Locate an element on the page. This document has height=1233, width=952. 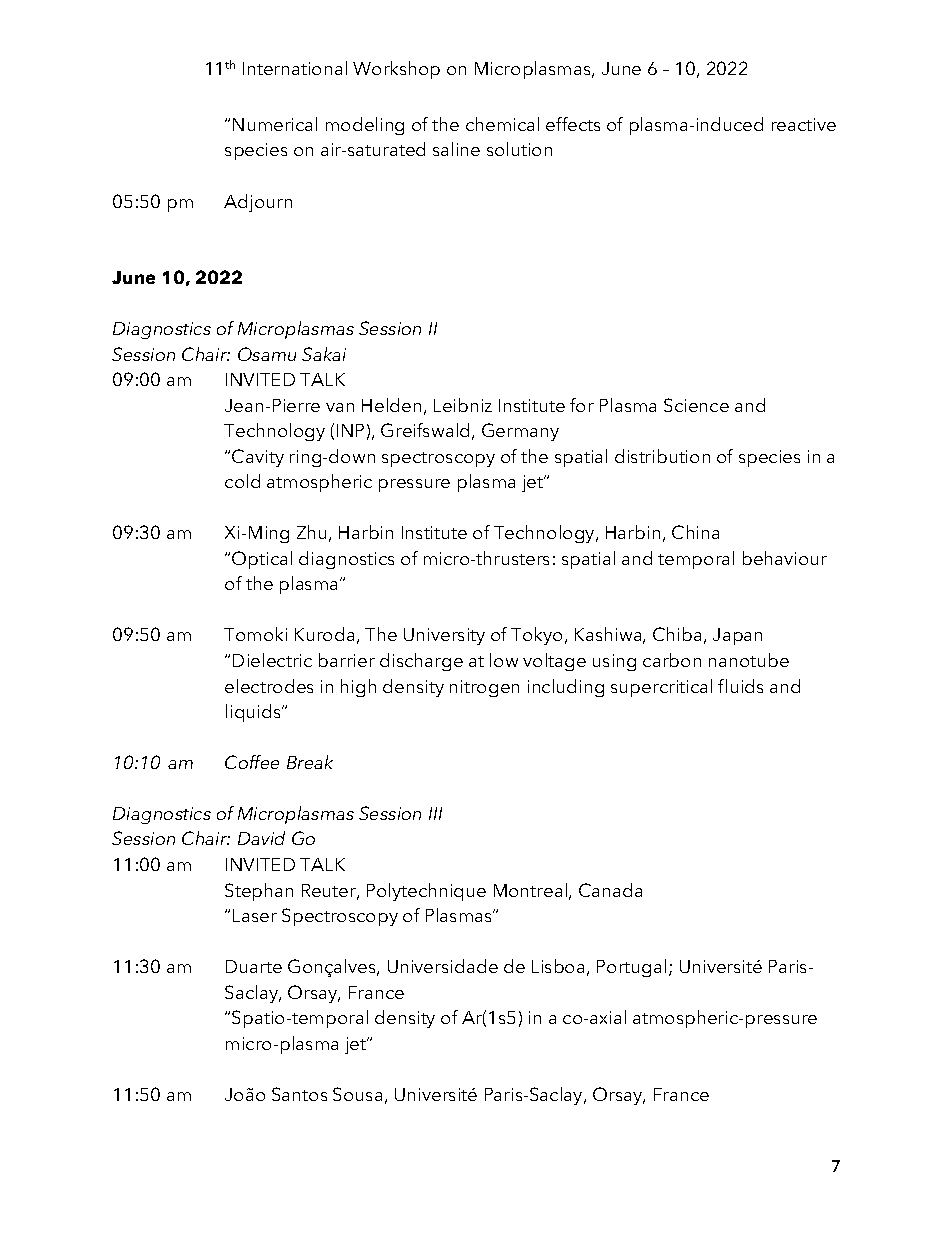
Optical is located at coordinates (262, 560).
